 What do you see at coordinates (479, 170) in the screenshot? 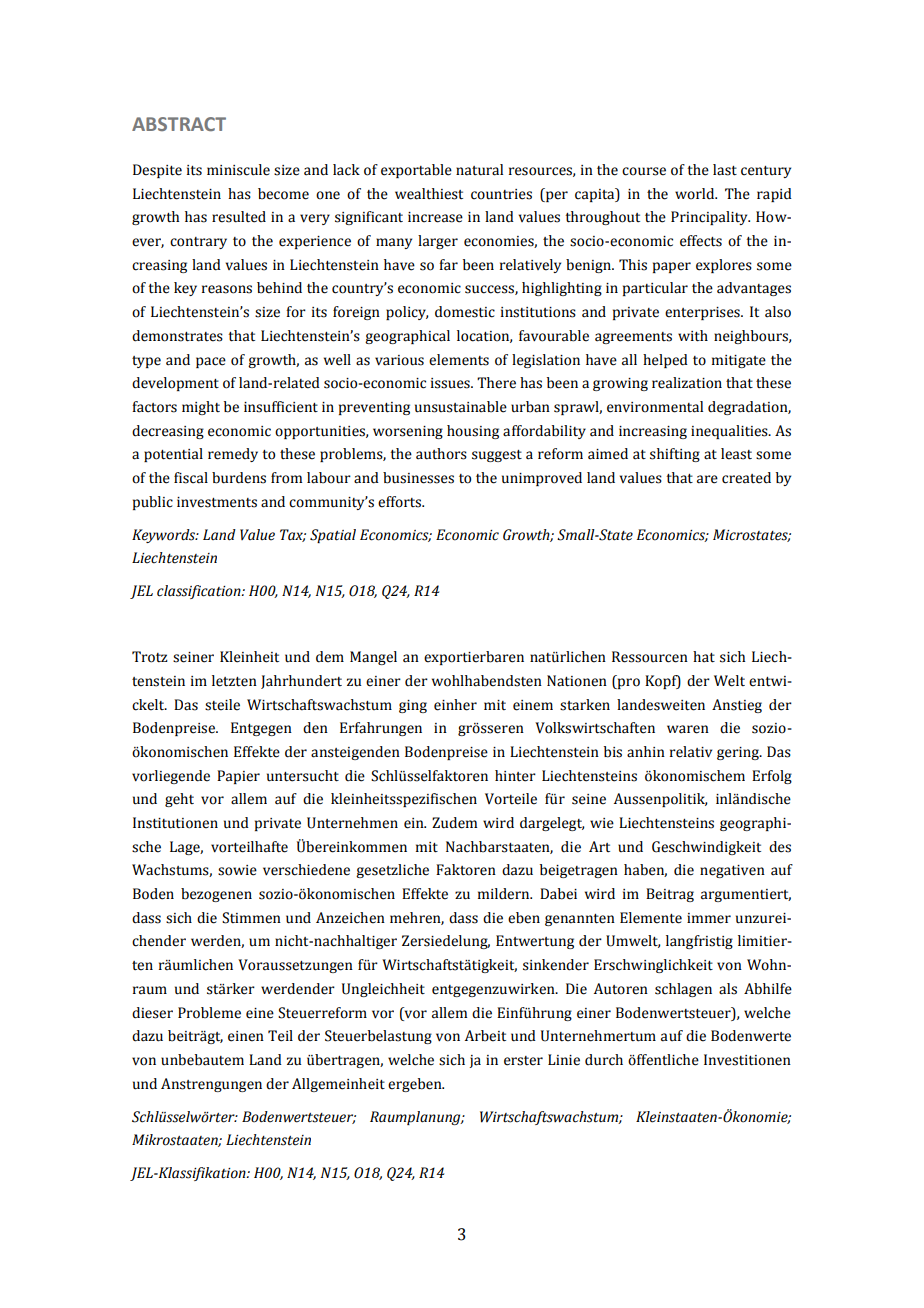
I see `natural` at bounding box center [479, 170].
